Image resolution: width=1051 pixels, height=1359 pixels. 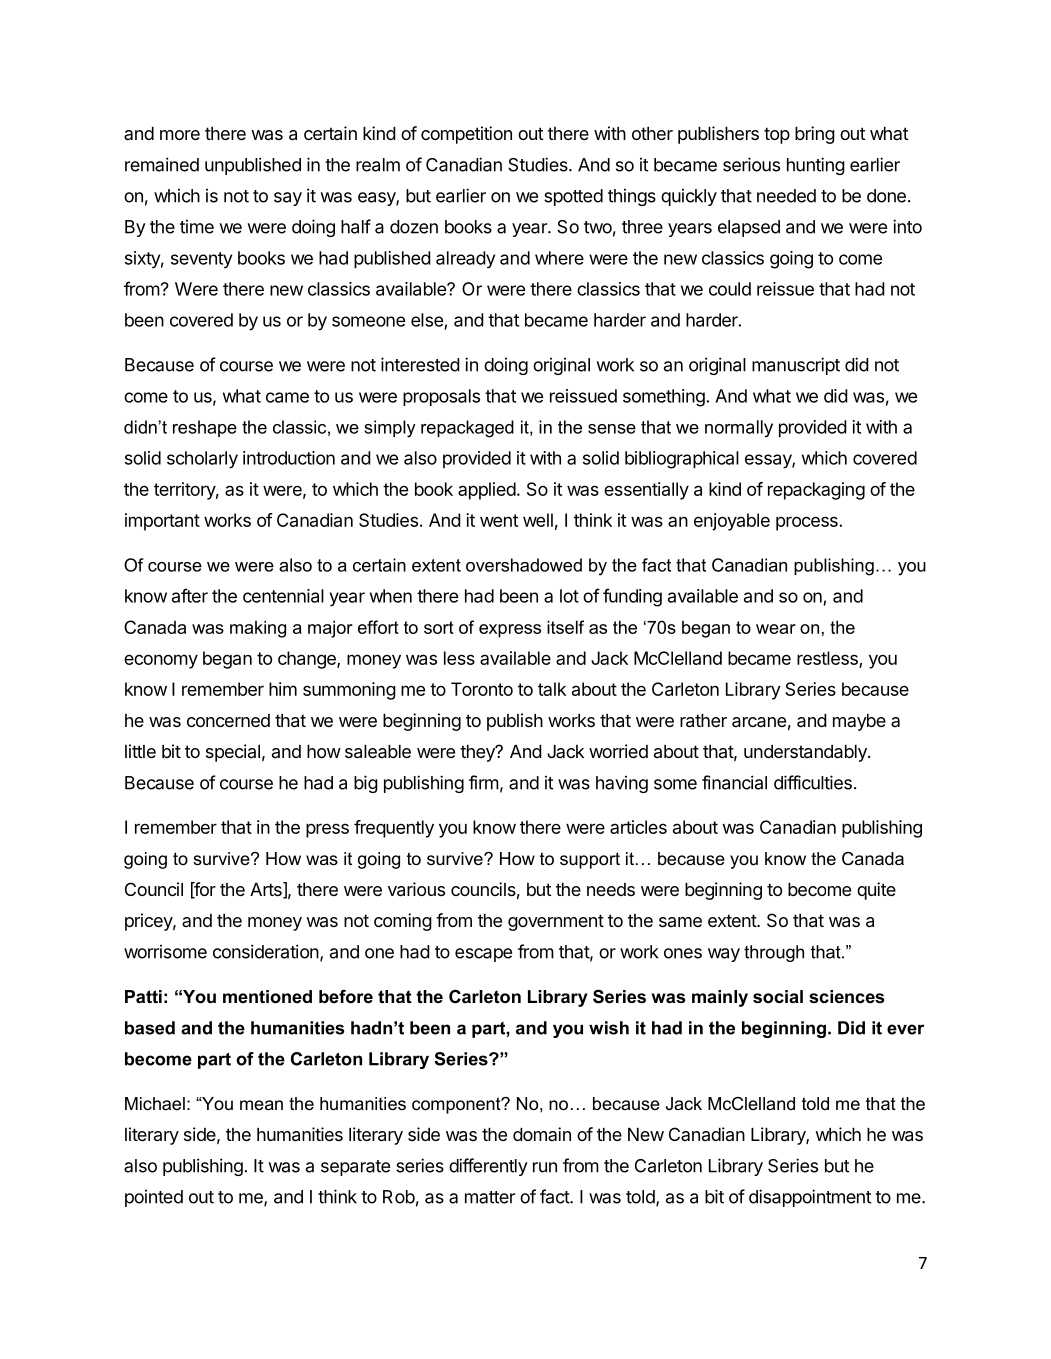 I want to click on pointed, so click(x=154, y=1198).
